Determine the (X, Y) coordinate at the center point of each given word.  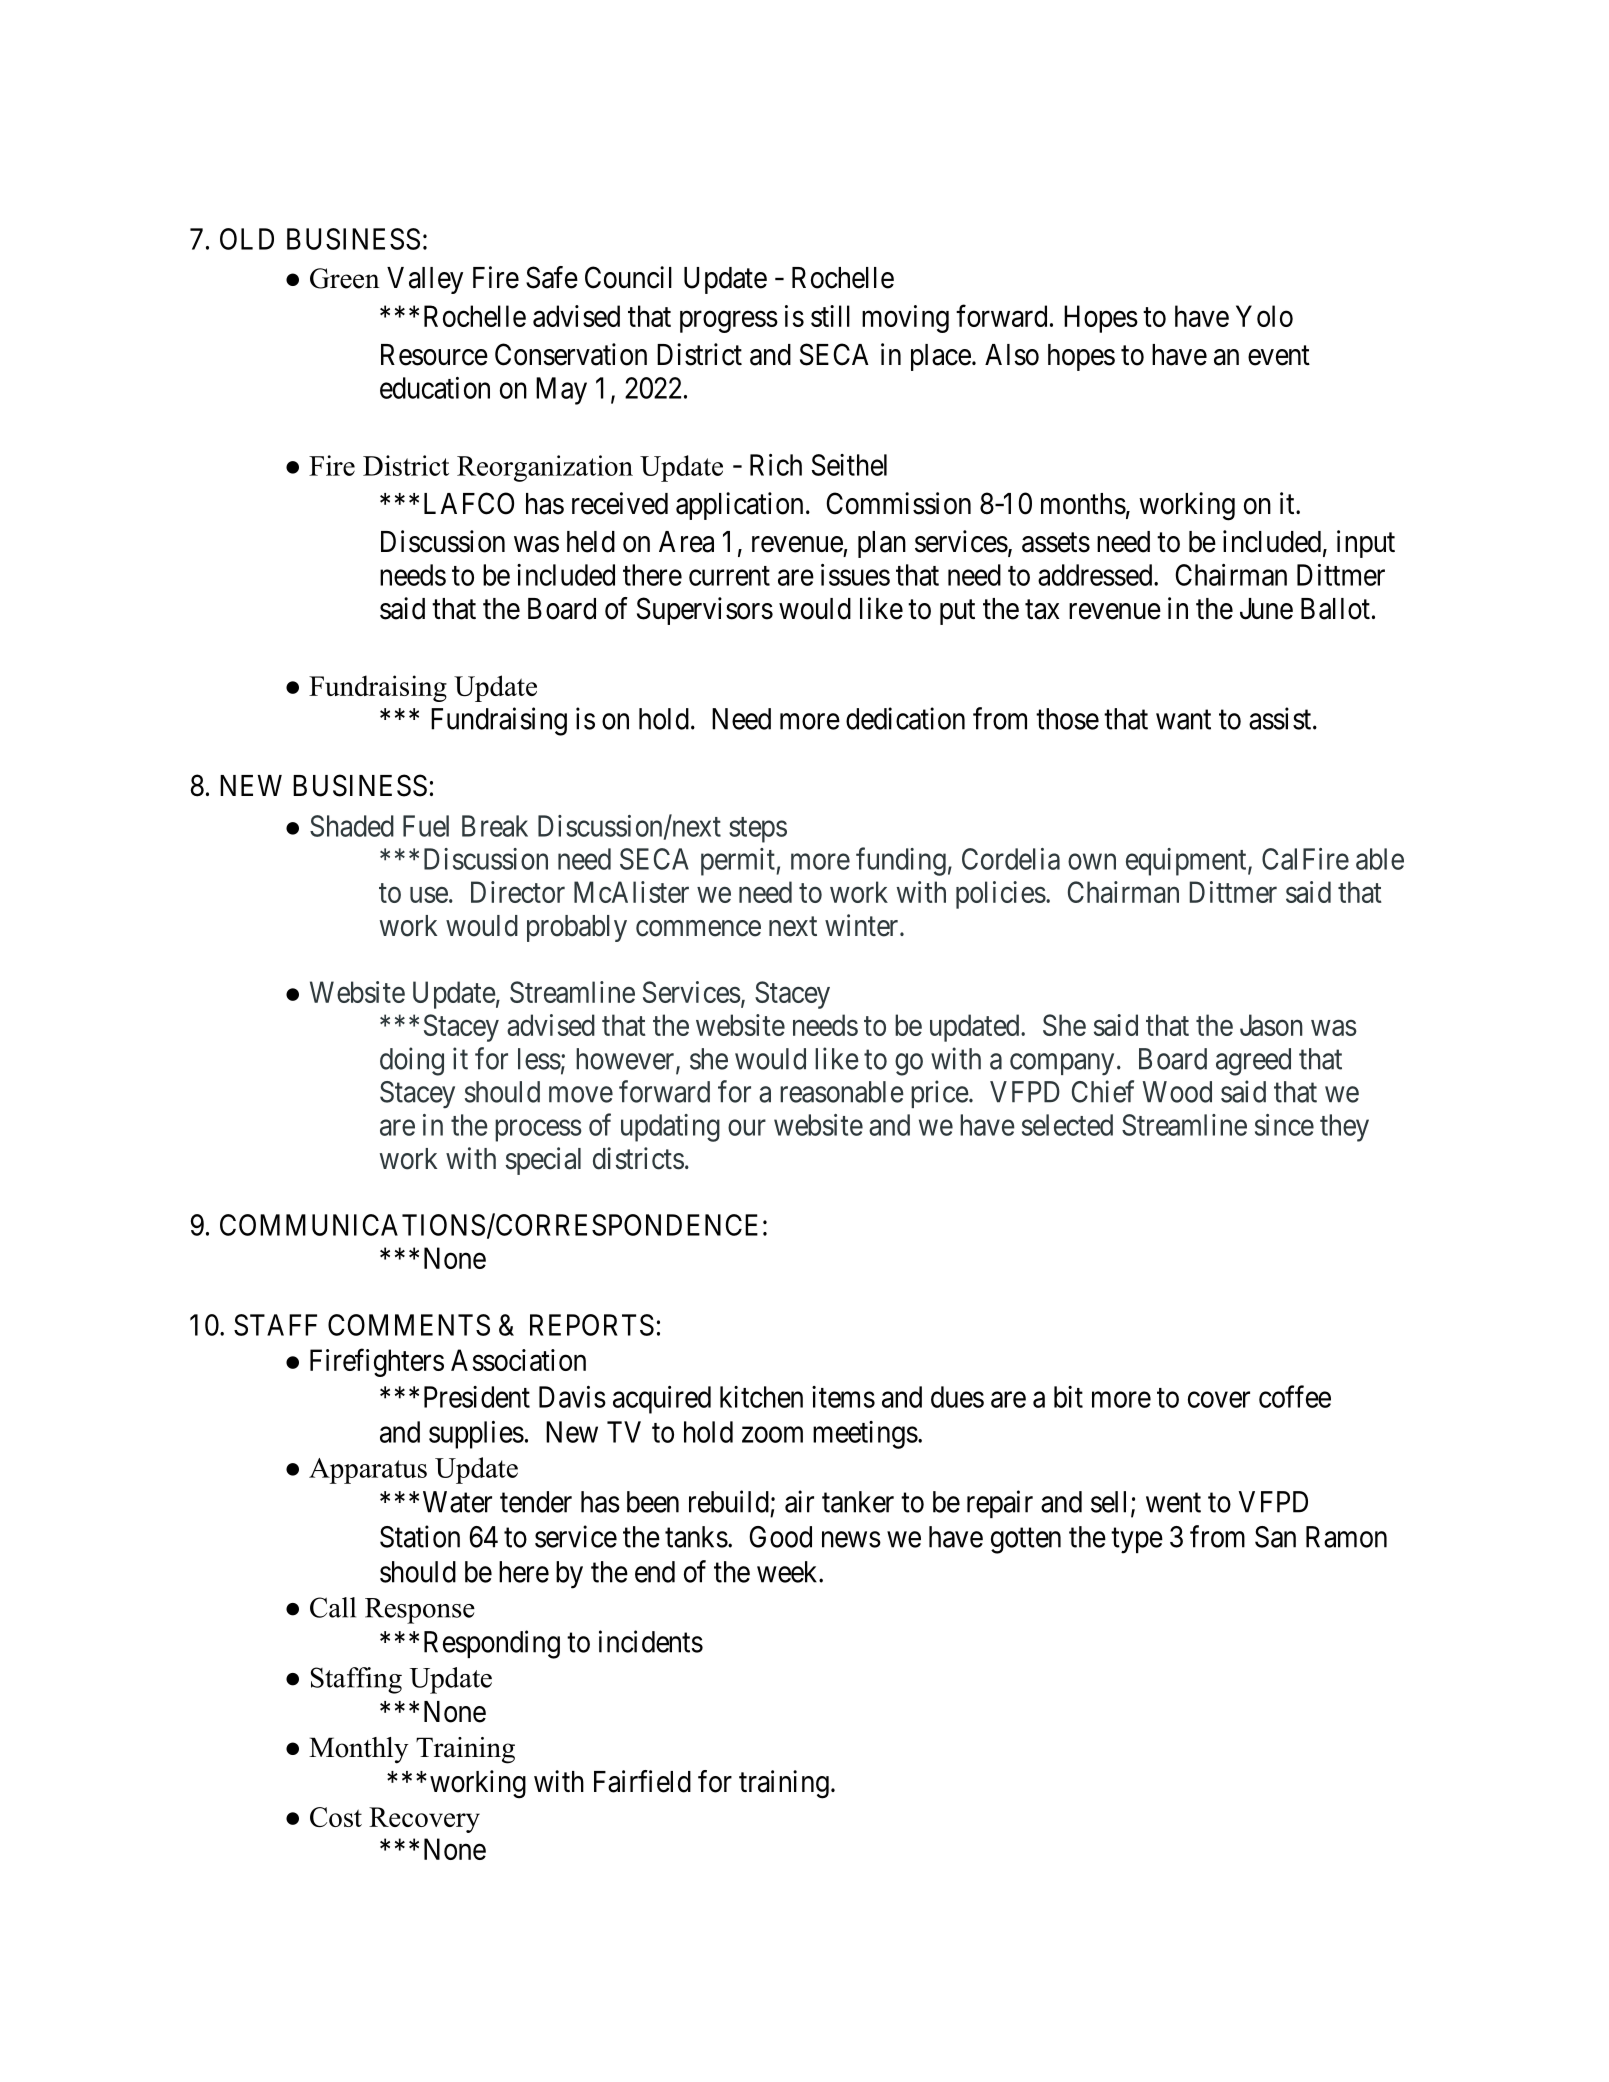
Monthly (359, 1750)
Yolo (1264, 316)
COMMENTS (409, 1325)
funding (901, 861)
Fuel (426, 826)
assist (1280, 718)
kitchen (761, 1397)
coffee (1295, 1396)
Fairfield (642, 1781)
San (1275, 1537)
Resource (434, 355)
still (830, 316)
